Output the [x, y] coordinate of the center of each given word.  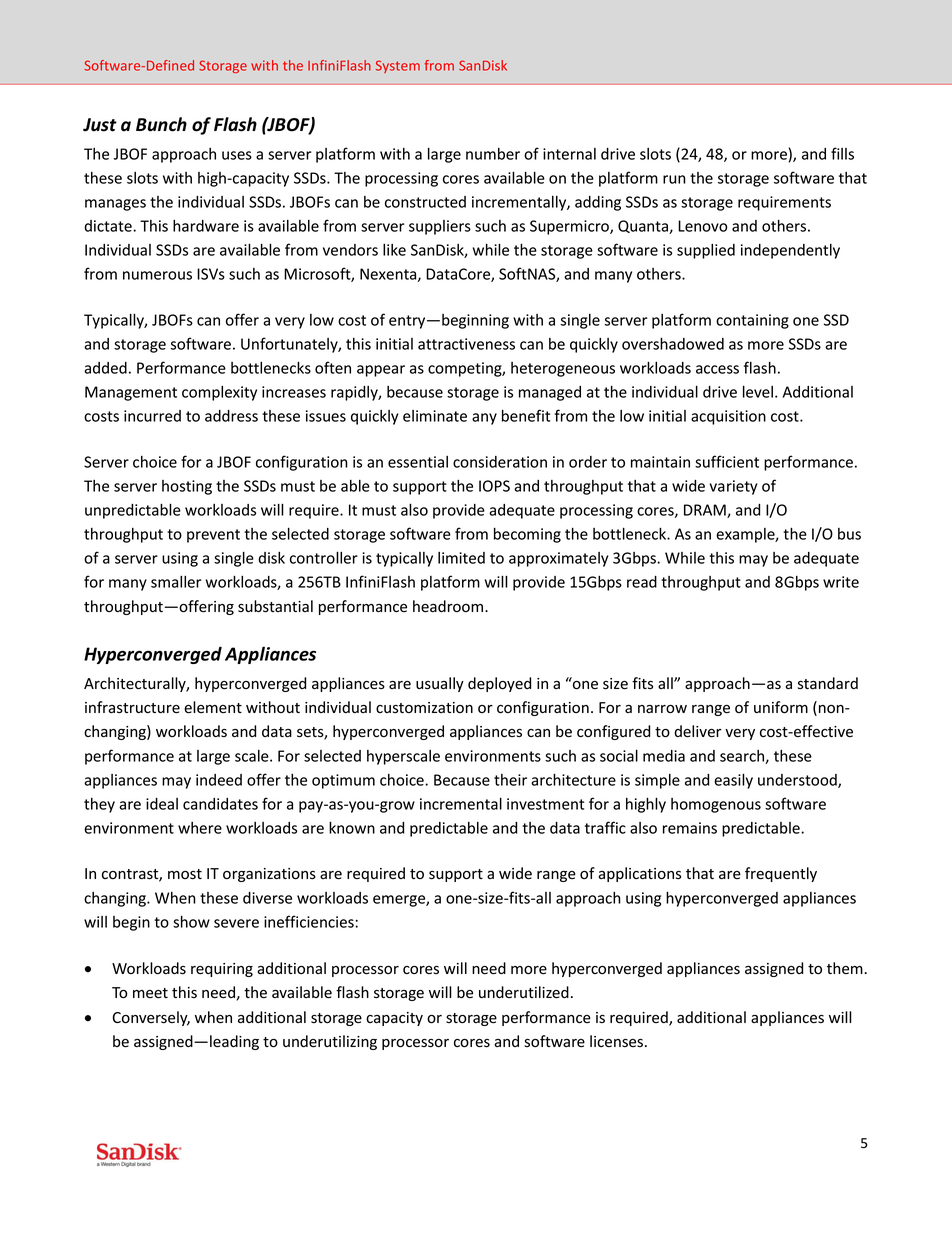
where [200, 828]
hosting [187, 487]
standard [828, 683]
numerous [157, 275]
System [398, 66]
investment [545, 804]
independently [790, 251]
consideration [500, 462]
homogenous [716, 805]
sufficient [727, 461]
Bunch [161, 124]
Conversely [151, 1018]
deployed [499, 684]
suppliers [440, 227]
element [213, 707]
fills [842, 153]
